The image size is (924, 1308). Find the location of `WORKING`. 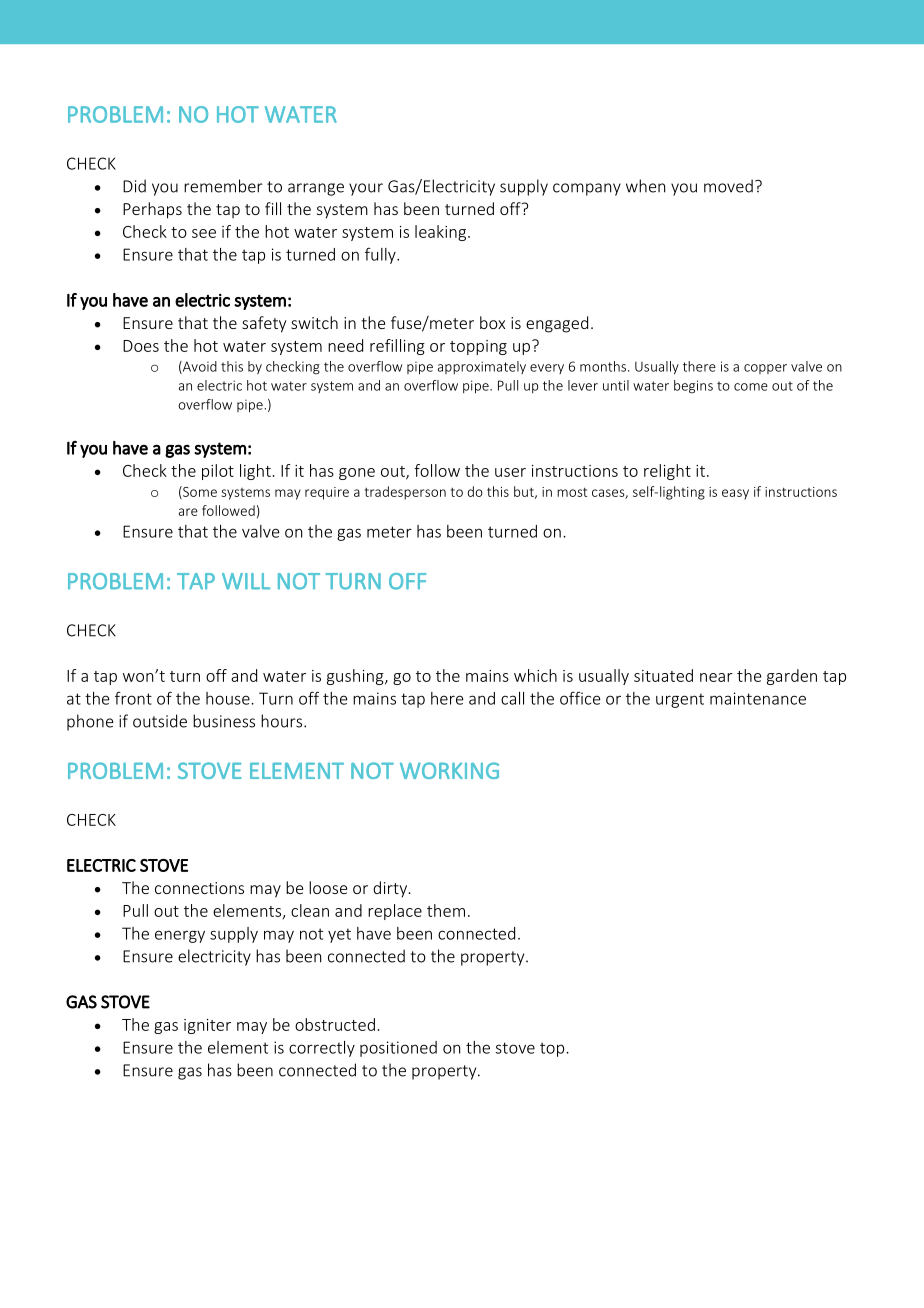

WORKING is located at coordinates (449, 770).
